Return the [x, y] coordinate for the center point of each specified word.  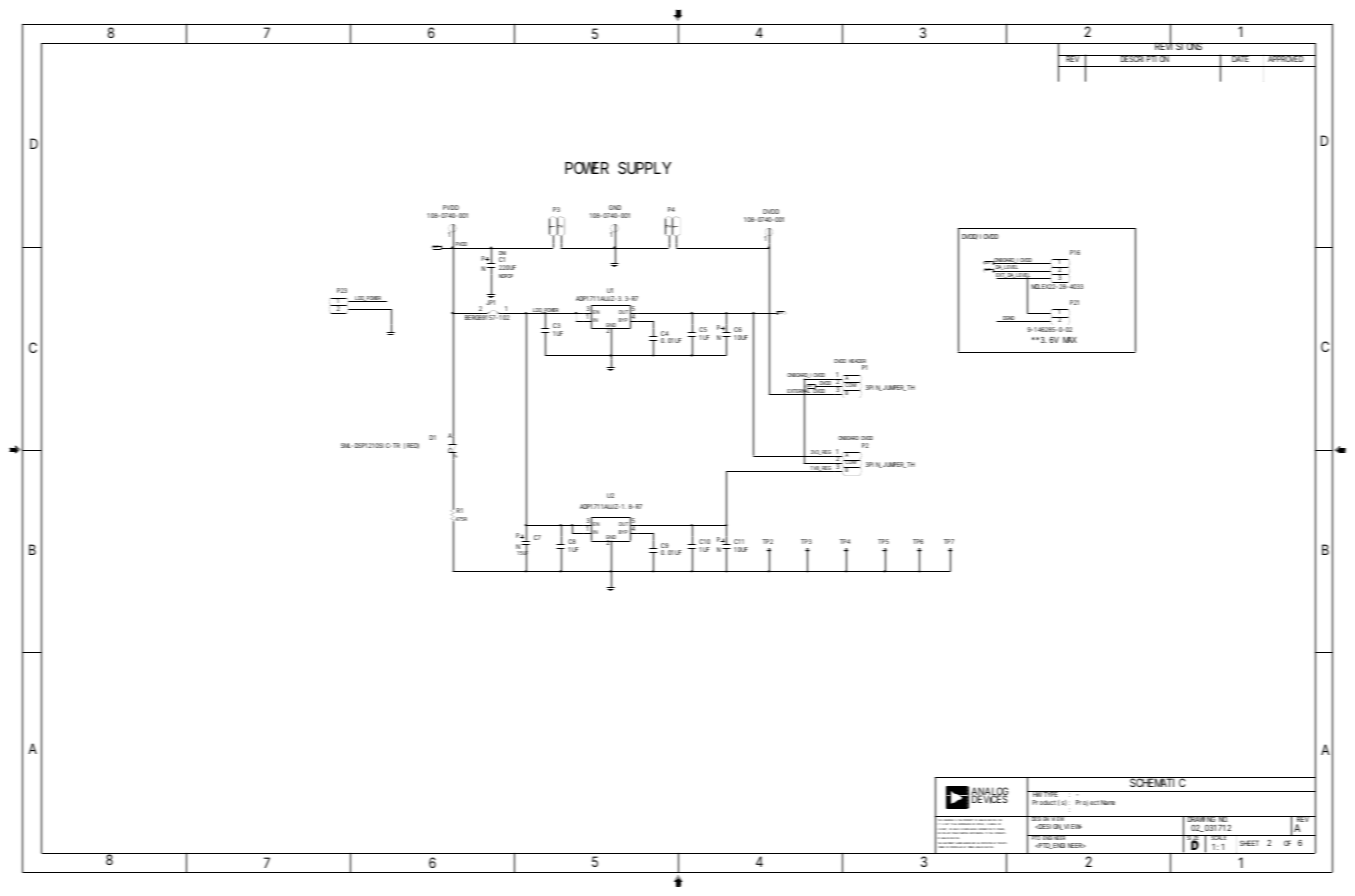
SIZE [1193, 839]
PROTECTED [987, 844]
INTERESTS [1000, 833]
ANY [949, 833]
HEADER [858, 362]
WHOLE [993, 824]
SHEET [1249, 843]
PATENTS [1002, 843]
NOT [946, 824]
